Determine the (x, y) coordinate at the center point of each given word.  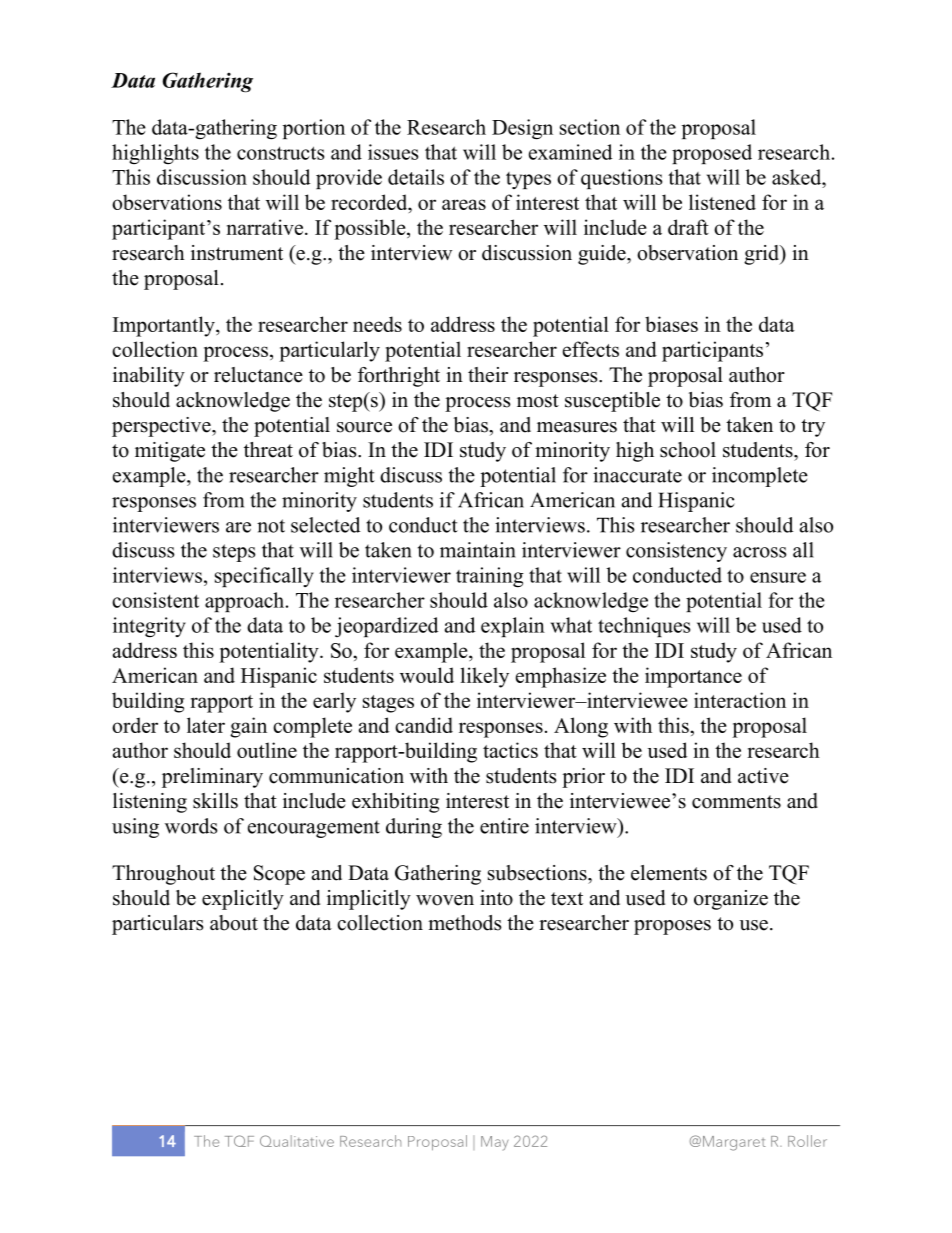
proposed (712, 154)
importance (693, 677)
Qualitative (297, 1141)
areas (464, 204)
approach (246, 602)
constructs (280, 153)
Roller (807, 1141)
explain (513, 627)
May (495, 1143)
